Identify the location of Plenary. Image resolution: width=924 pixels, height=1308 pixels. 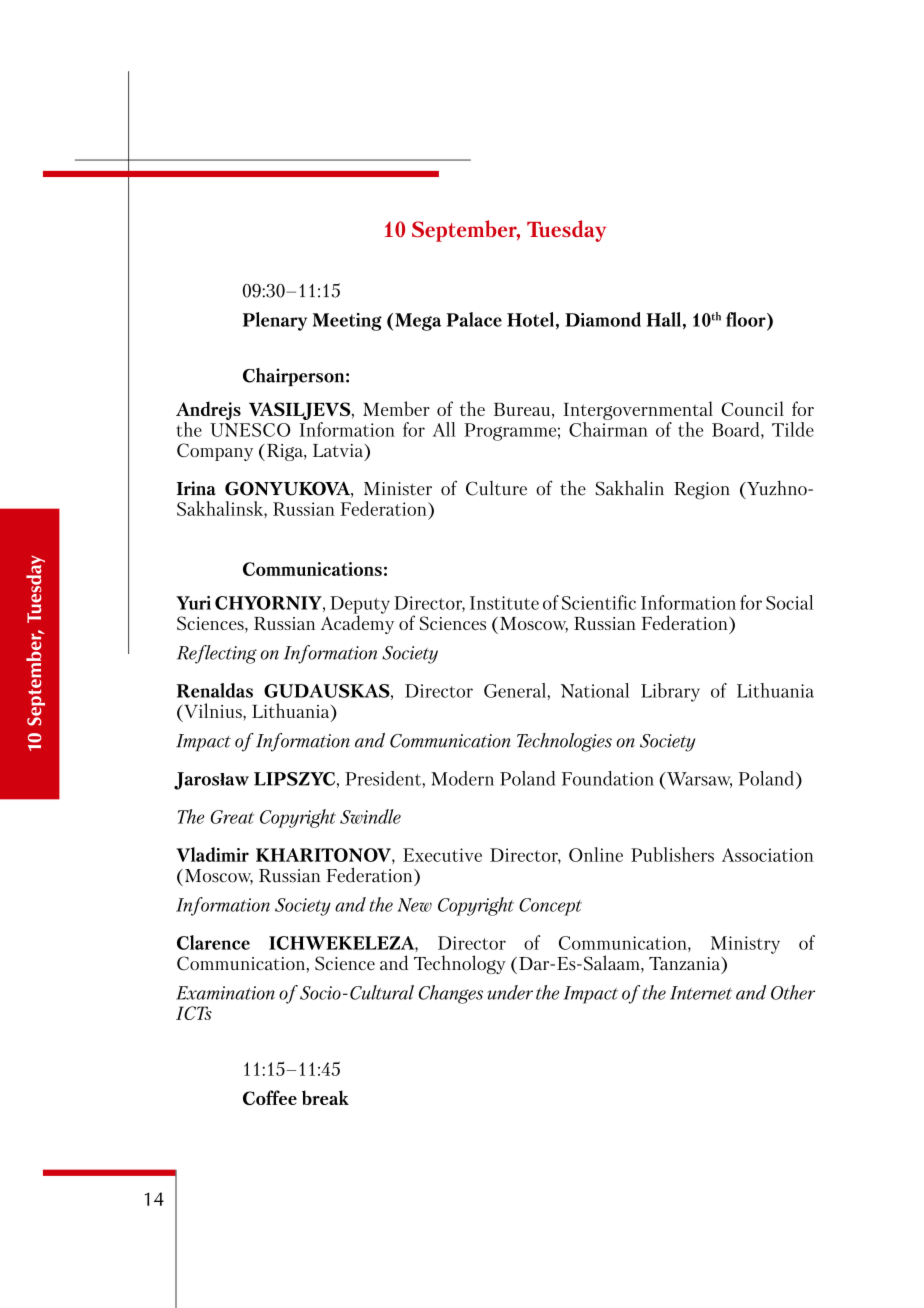
(275, 321).
